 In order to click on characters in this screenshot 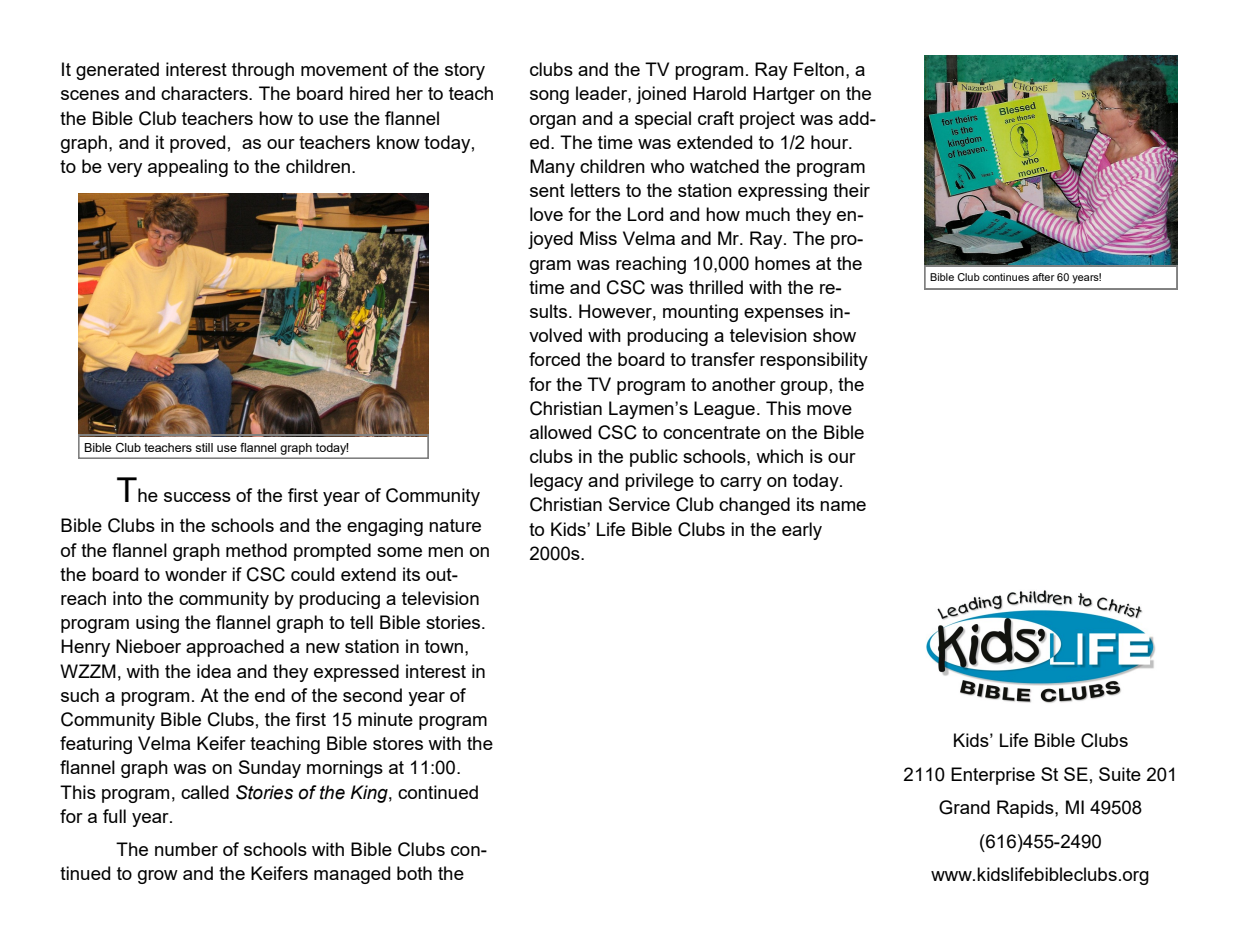, I will do `click(205, 93)`.
